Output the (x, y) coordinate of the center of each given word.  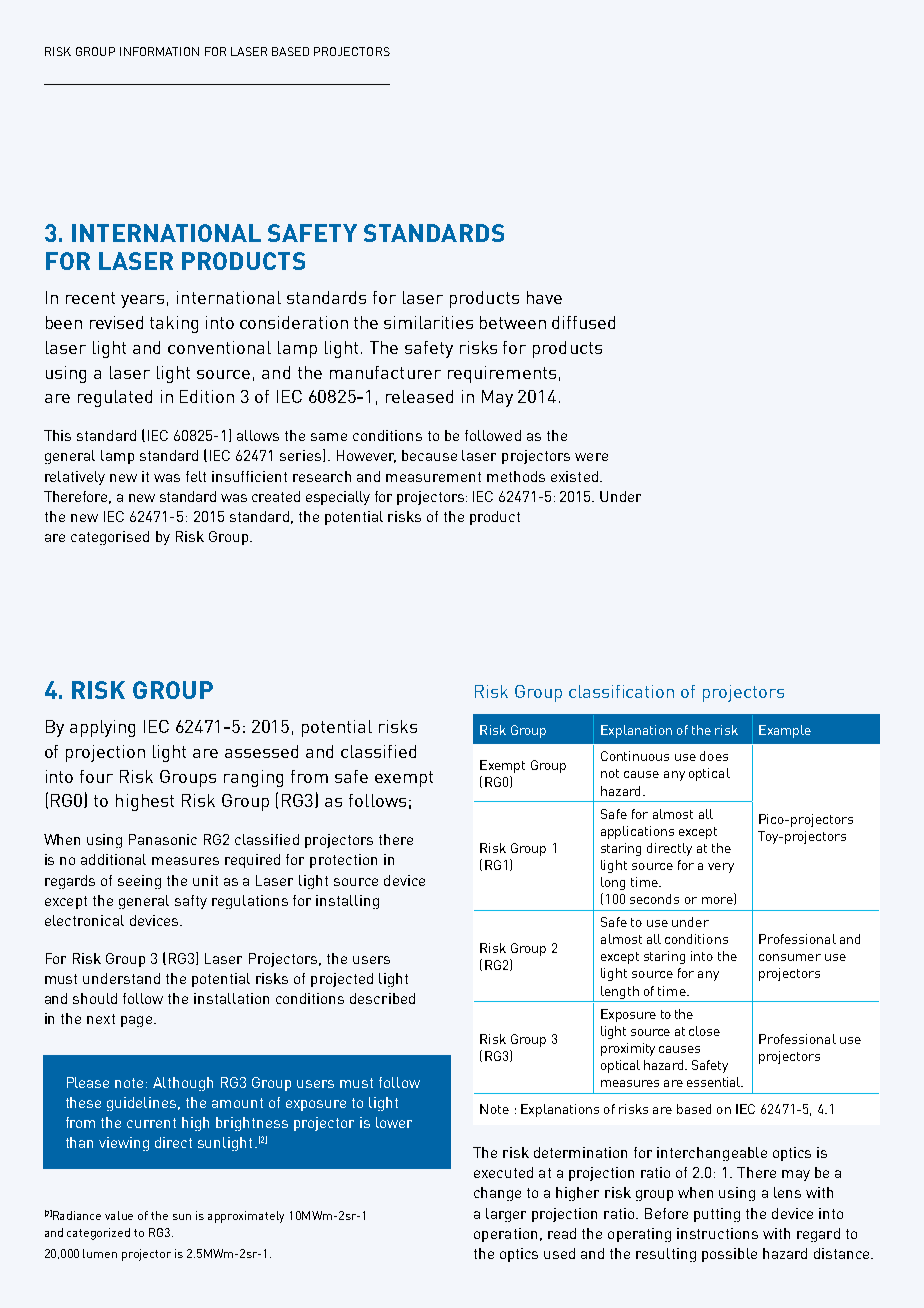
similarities (428, 322)
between (513, 322)
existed (574, 476)
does (714, 756)
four (96, 776)
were (591, 457)
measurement (433, 477)
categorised (110, 538)
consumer (790, 957)
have (544, 297)
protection (343, 861)
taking (174, 324)
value (119, 1215)
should (95, 998)
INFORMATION (159, 51)
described (382, 998)
